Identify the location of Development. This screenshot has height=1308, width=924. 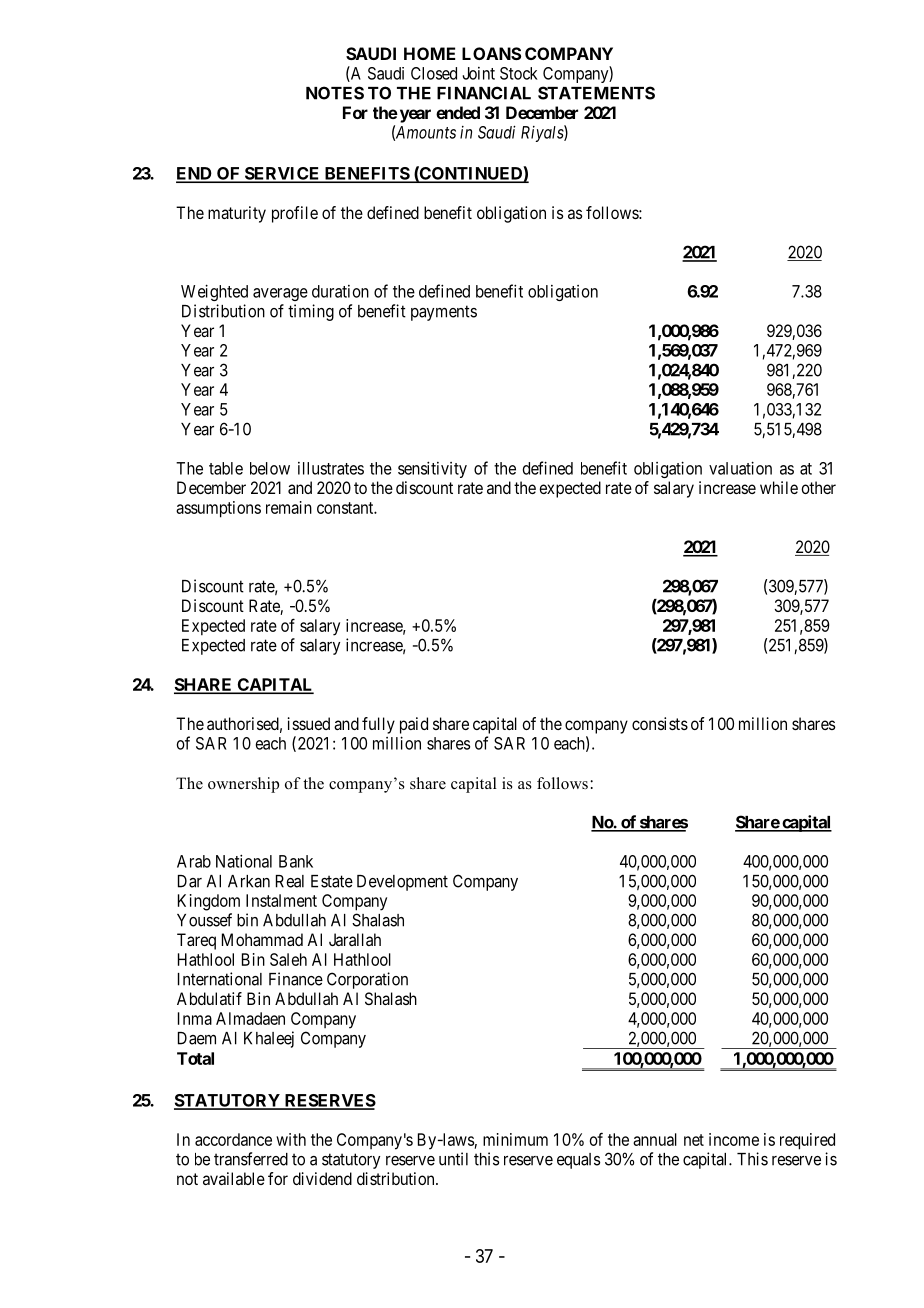
(402, 883).
